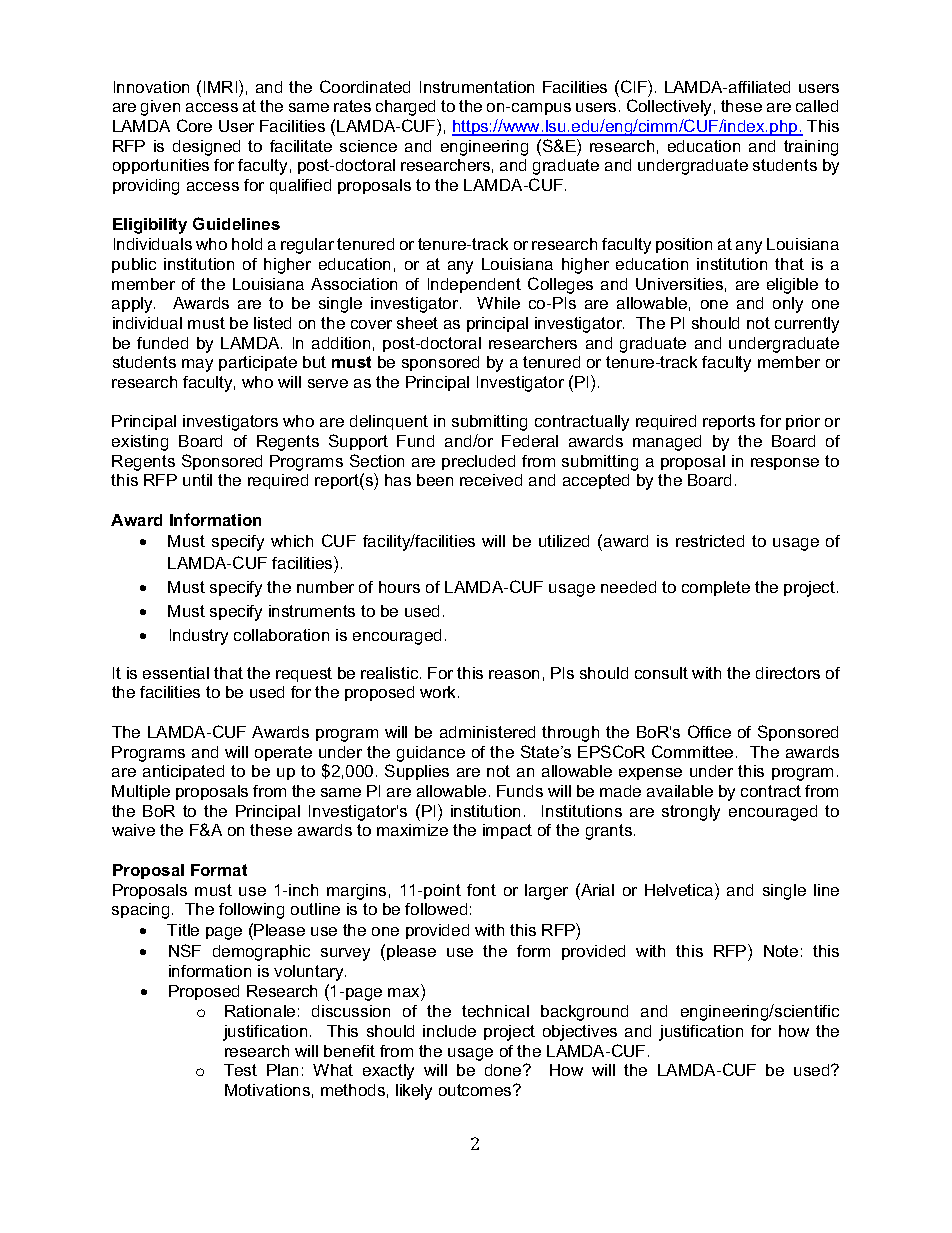 The height and width of the page is (1233, 952). I want to click on called, so click(817, 106).
